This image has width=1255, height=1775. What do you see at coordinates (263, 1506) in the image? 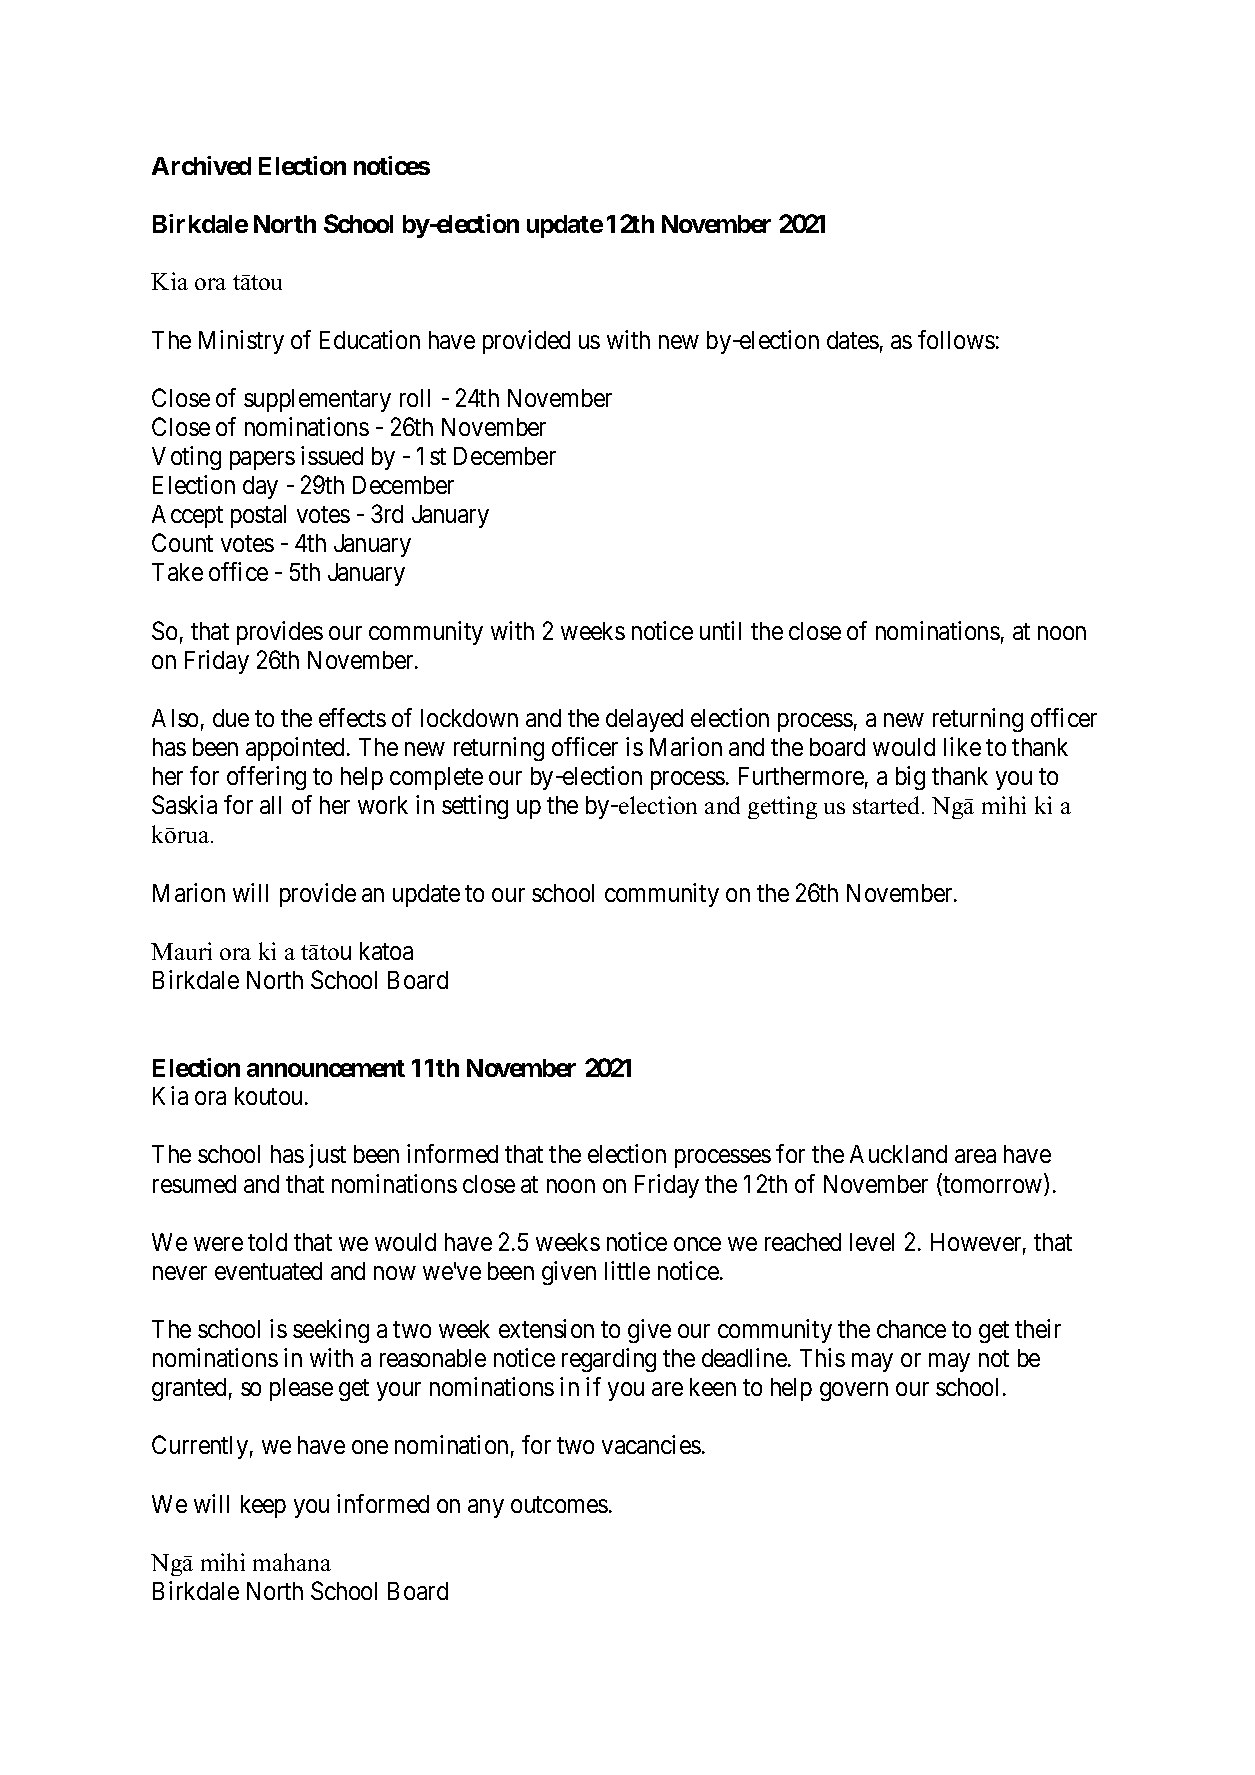
I see `keep` at bounding box center [263, 1506].
